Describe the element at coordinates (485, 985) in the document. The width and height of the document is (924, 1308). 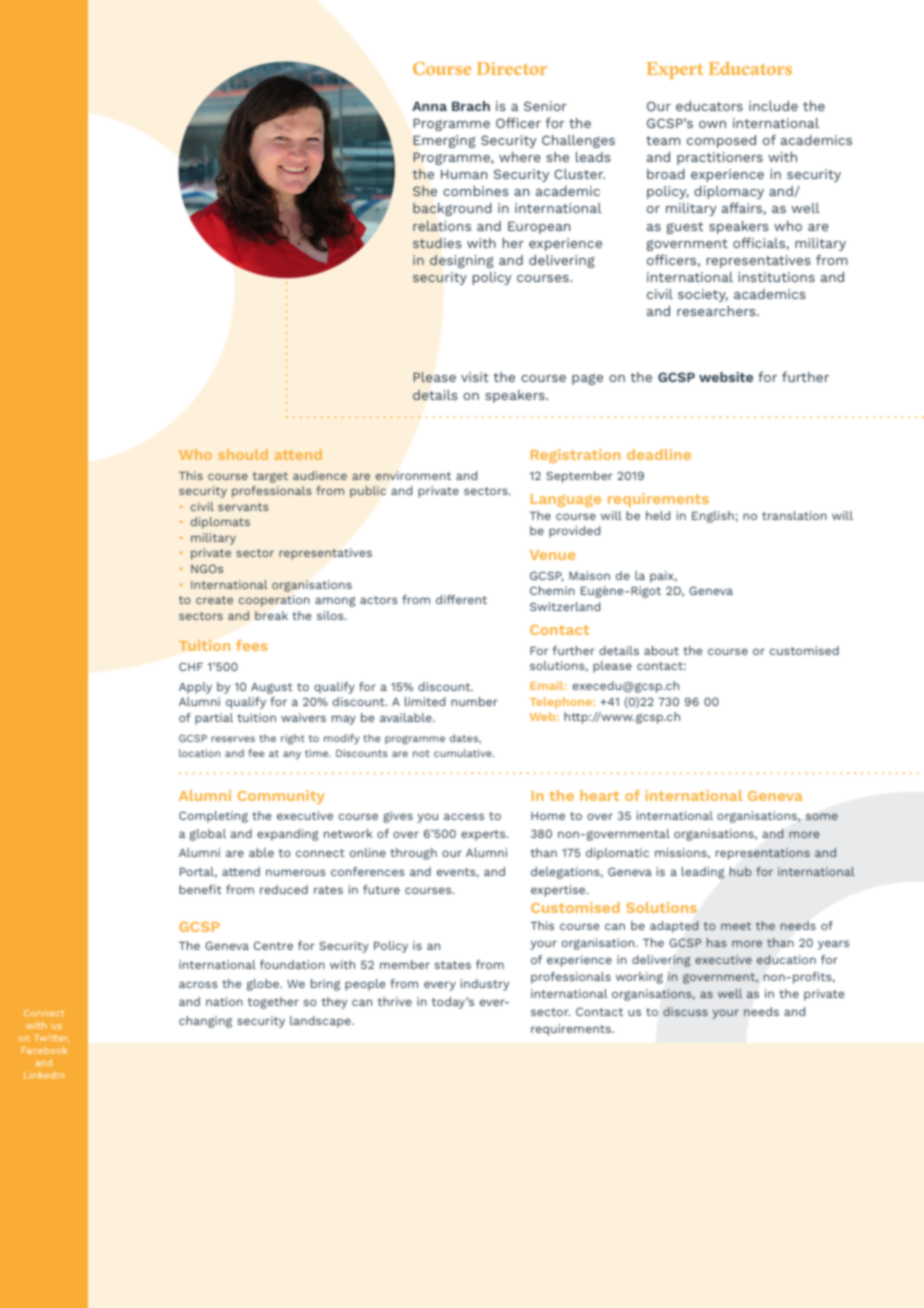
I see `industry` at that location.
